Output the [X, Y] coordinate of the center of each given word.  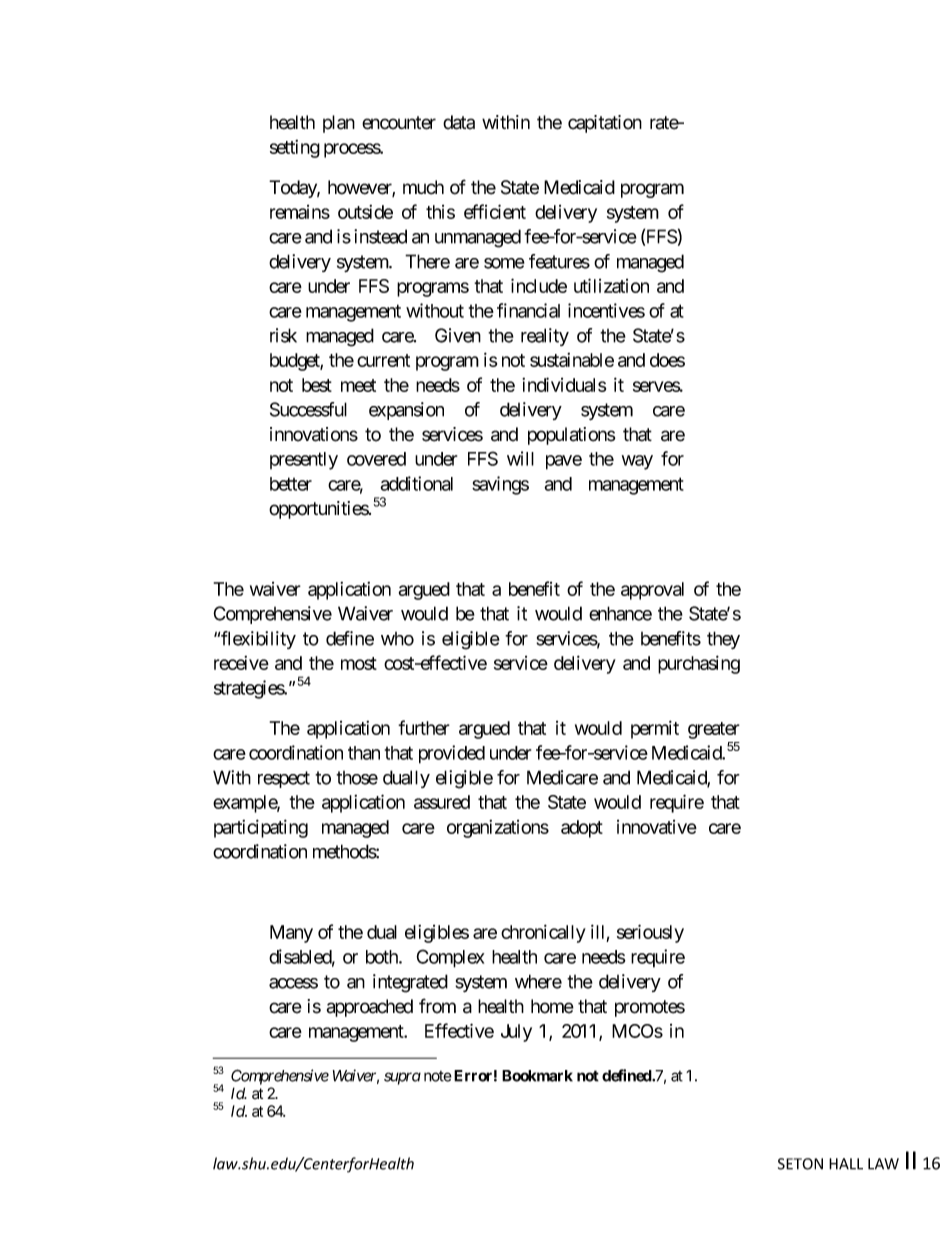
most [359, 663]
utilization [611, 285]
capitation [605, 124]
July [516, 1033]
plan [339, 124]
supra [402, 1078]
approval [652, 591]
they [723, 640]
